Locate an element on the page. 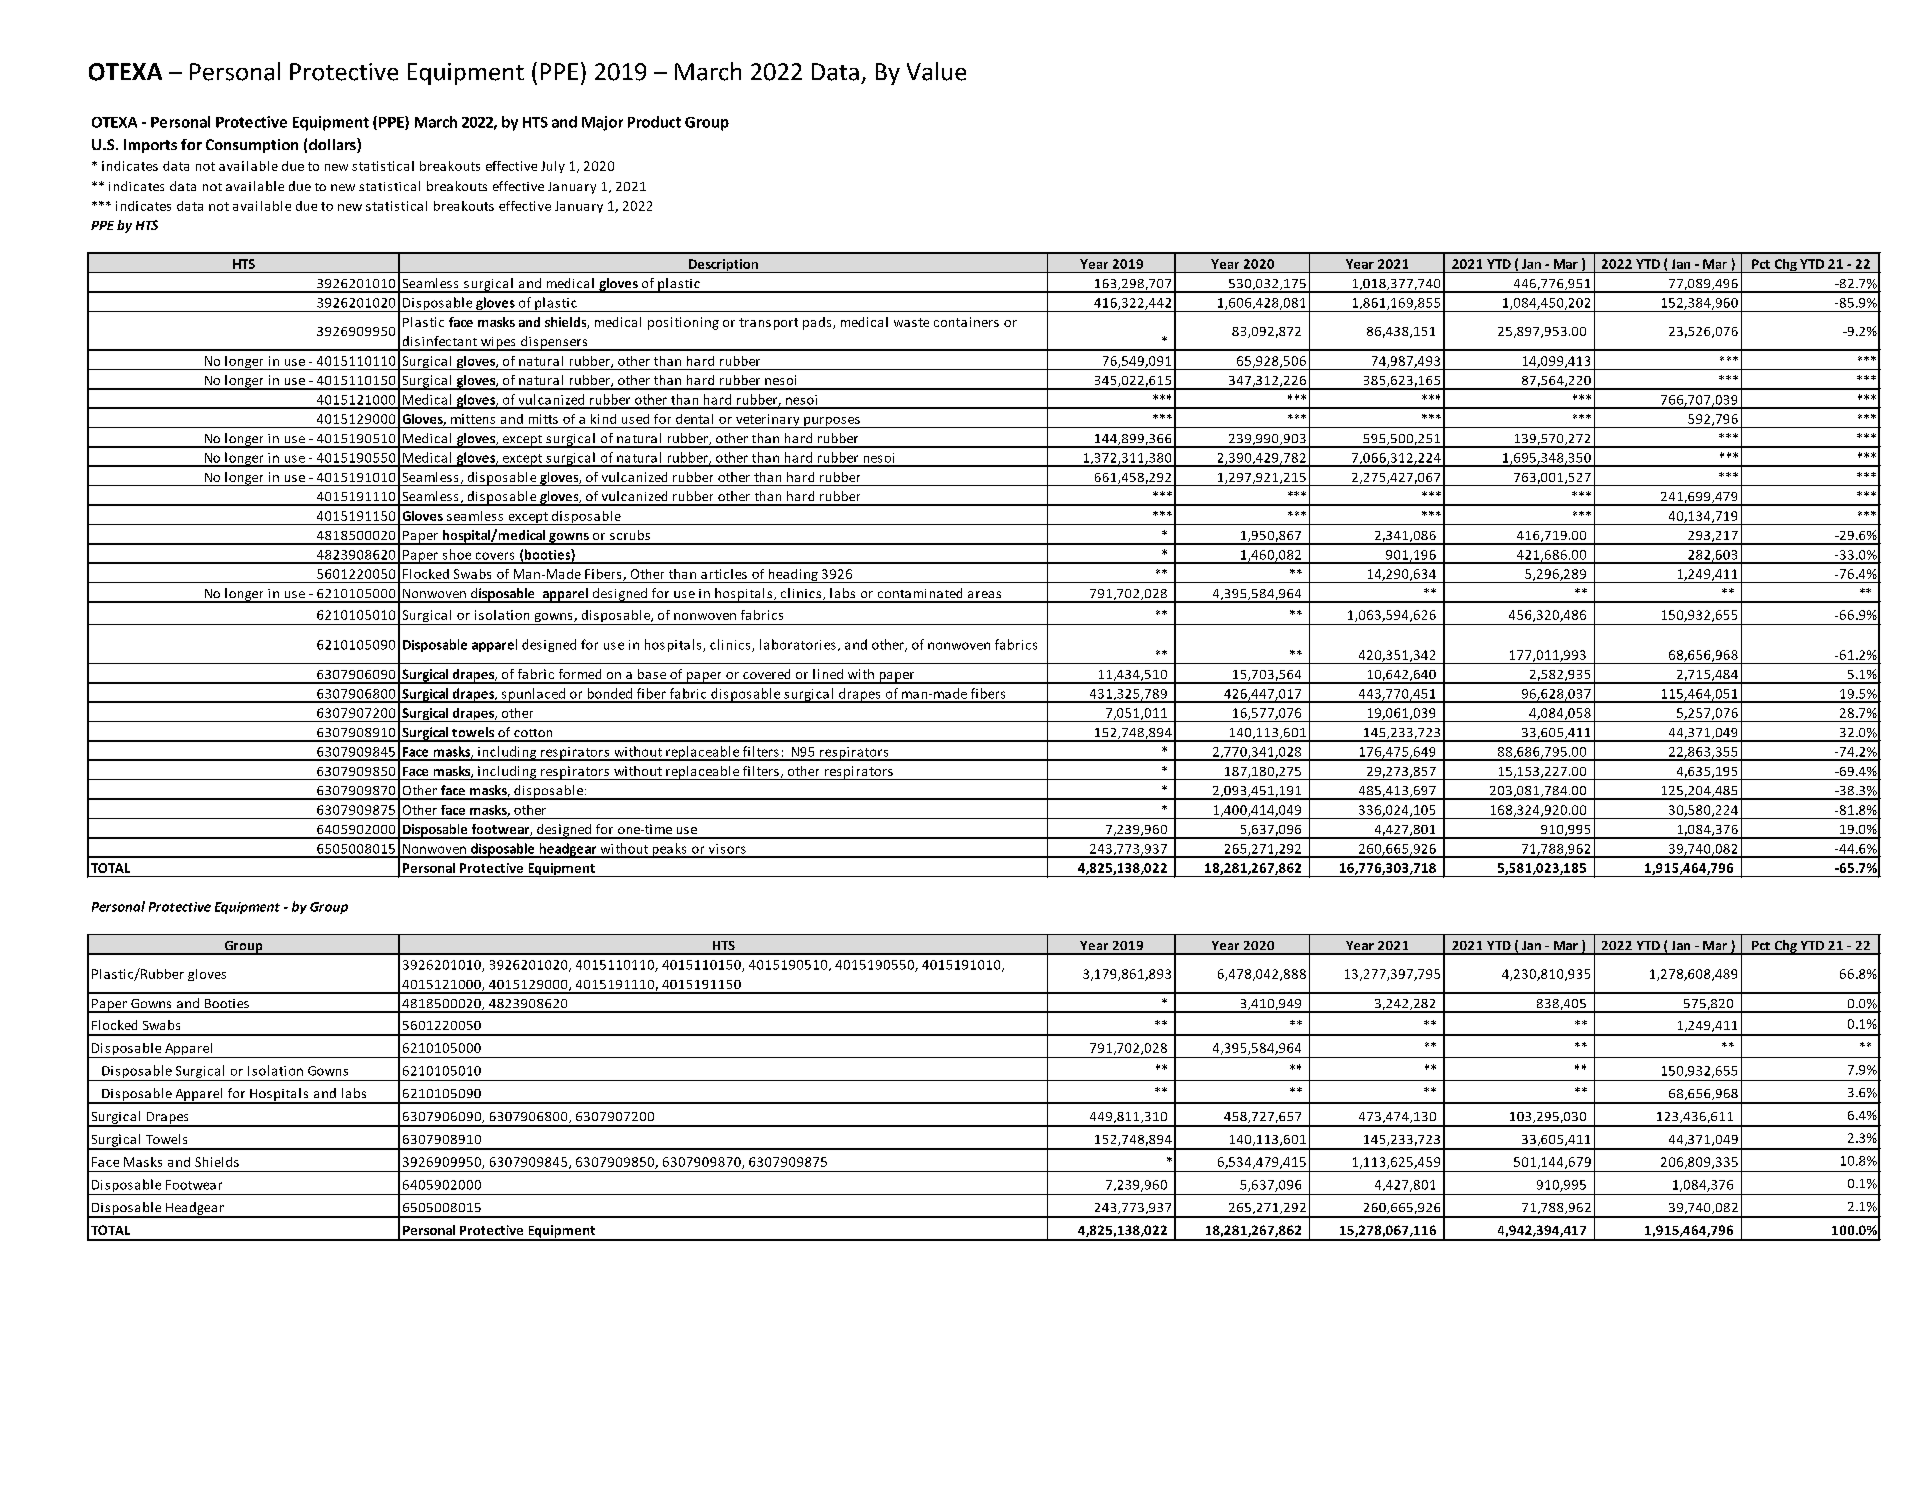 The image size is (1925, 1487). kind is located at coordinates (603, 419).
